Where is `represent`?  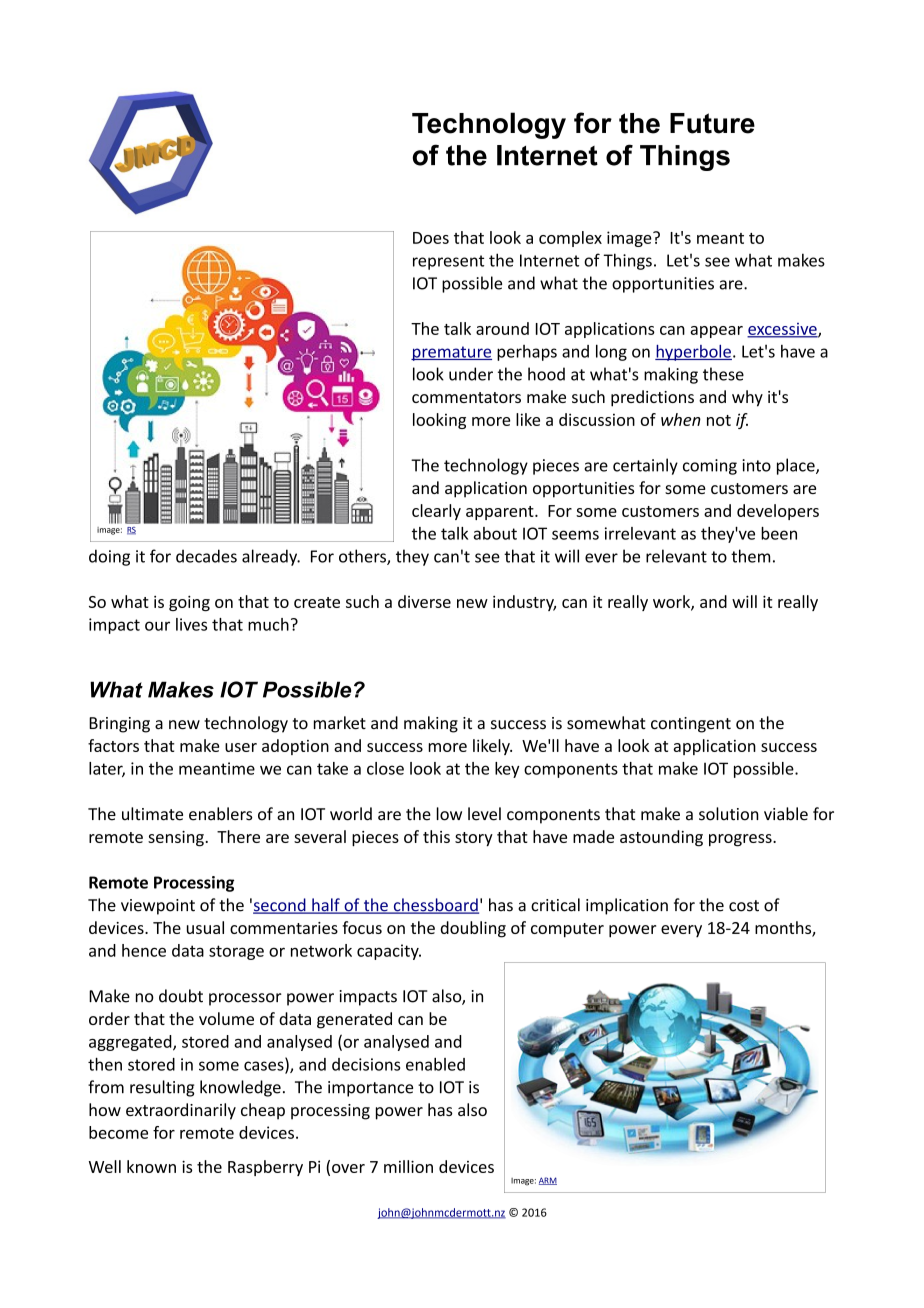
represent is located at coordinates (448, 262).
